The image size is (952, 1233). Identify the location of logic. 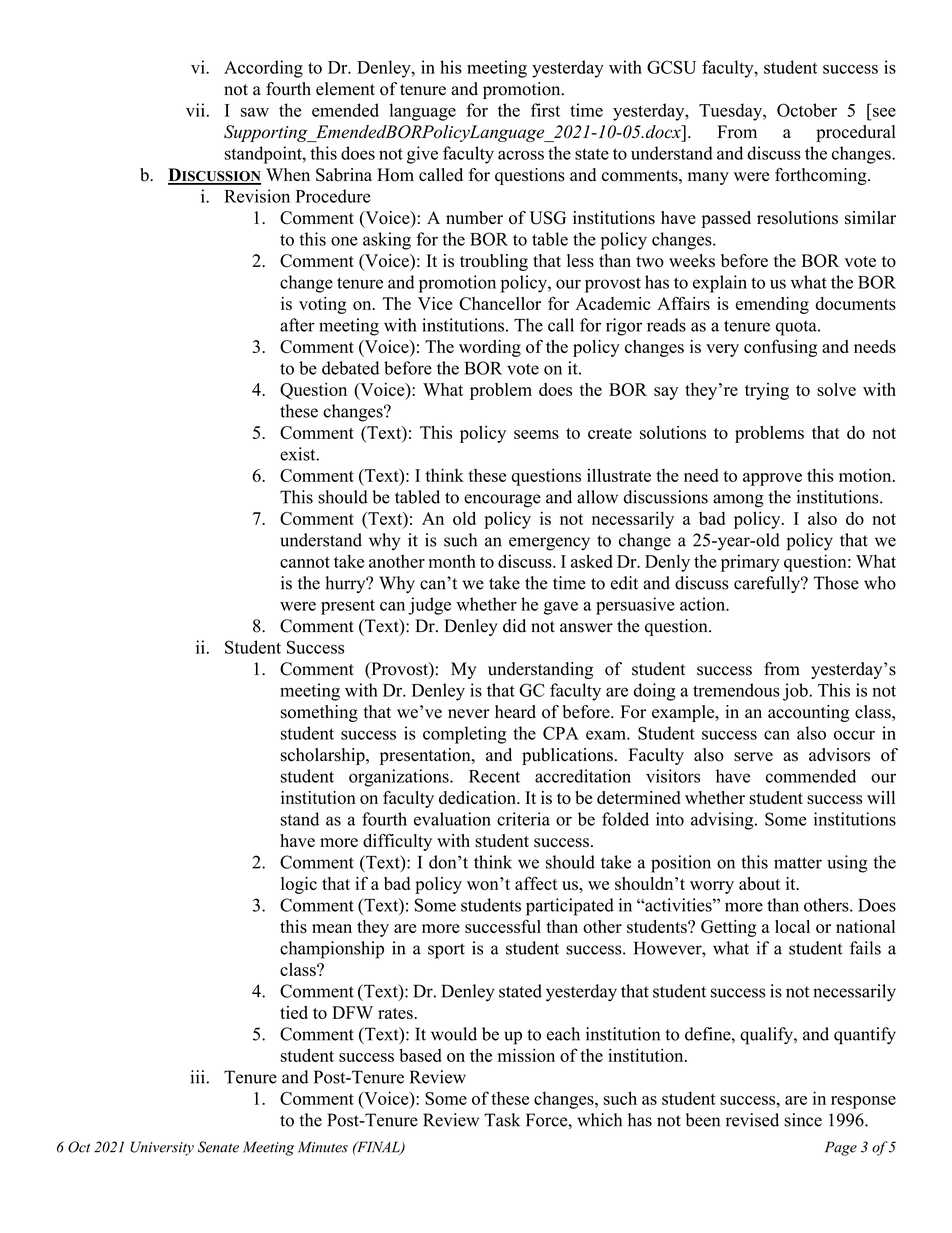
(299, 885).
